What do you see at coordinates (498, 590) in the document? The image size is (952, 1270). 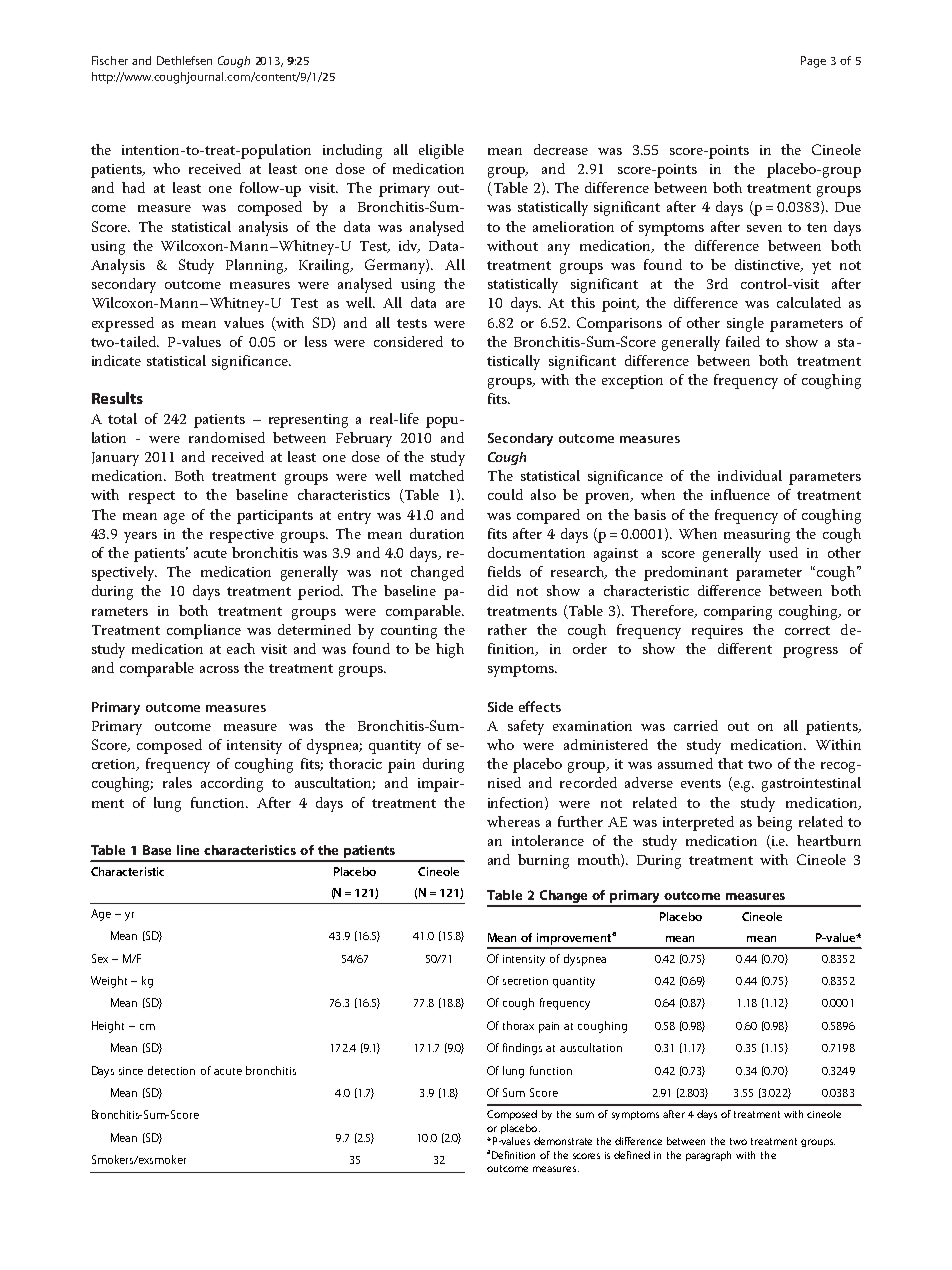 I see `did` at bounding box center [498, 590].
